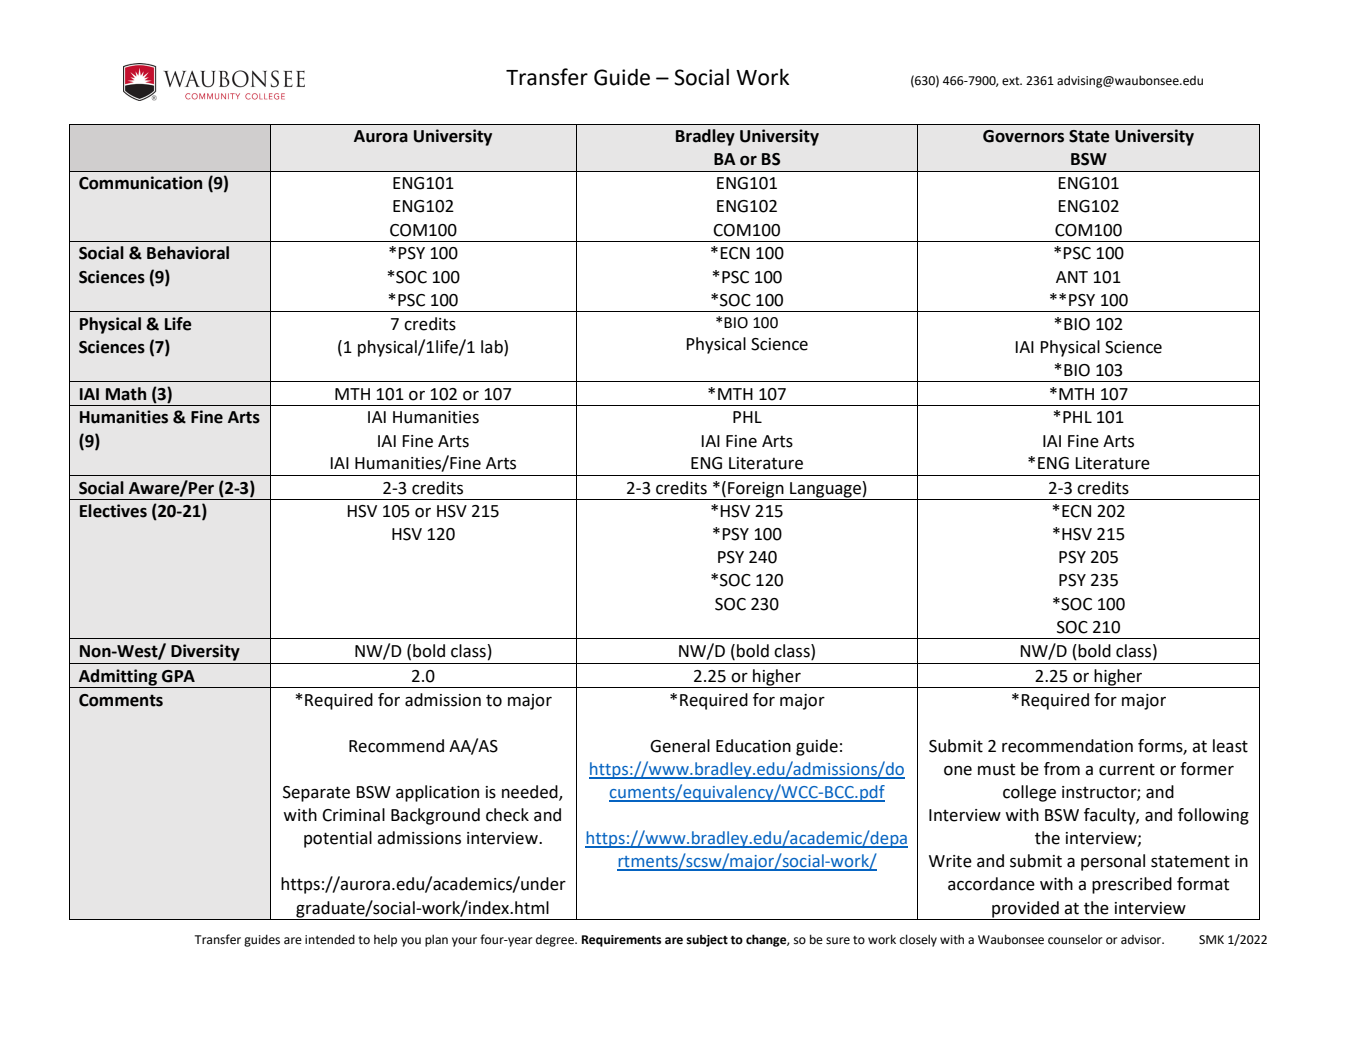  Describe the element at coordinates (1023, 136) in the page. I see `Governors` at that location.
